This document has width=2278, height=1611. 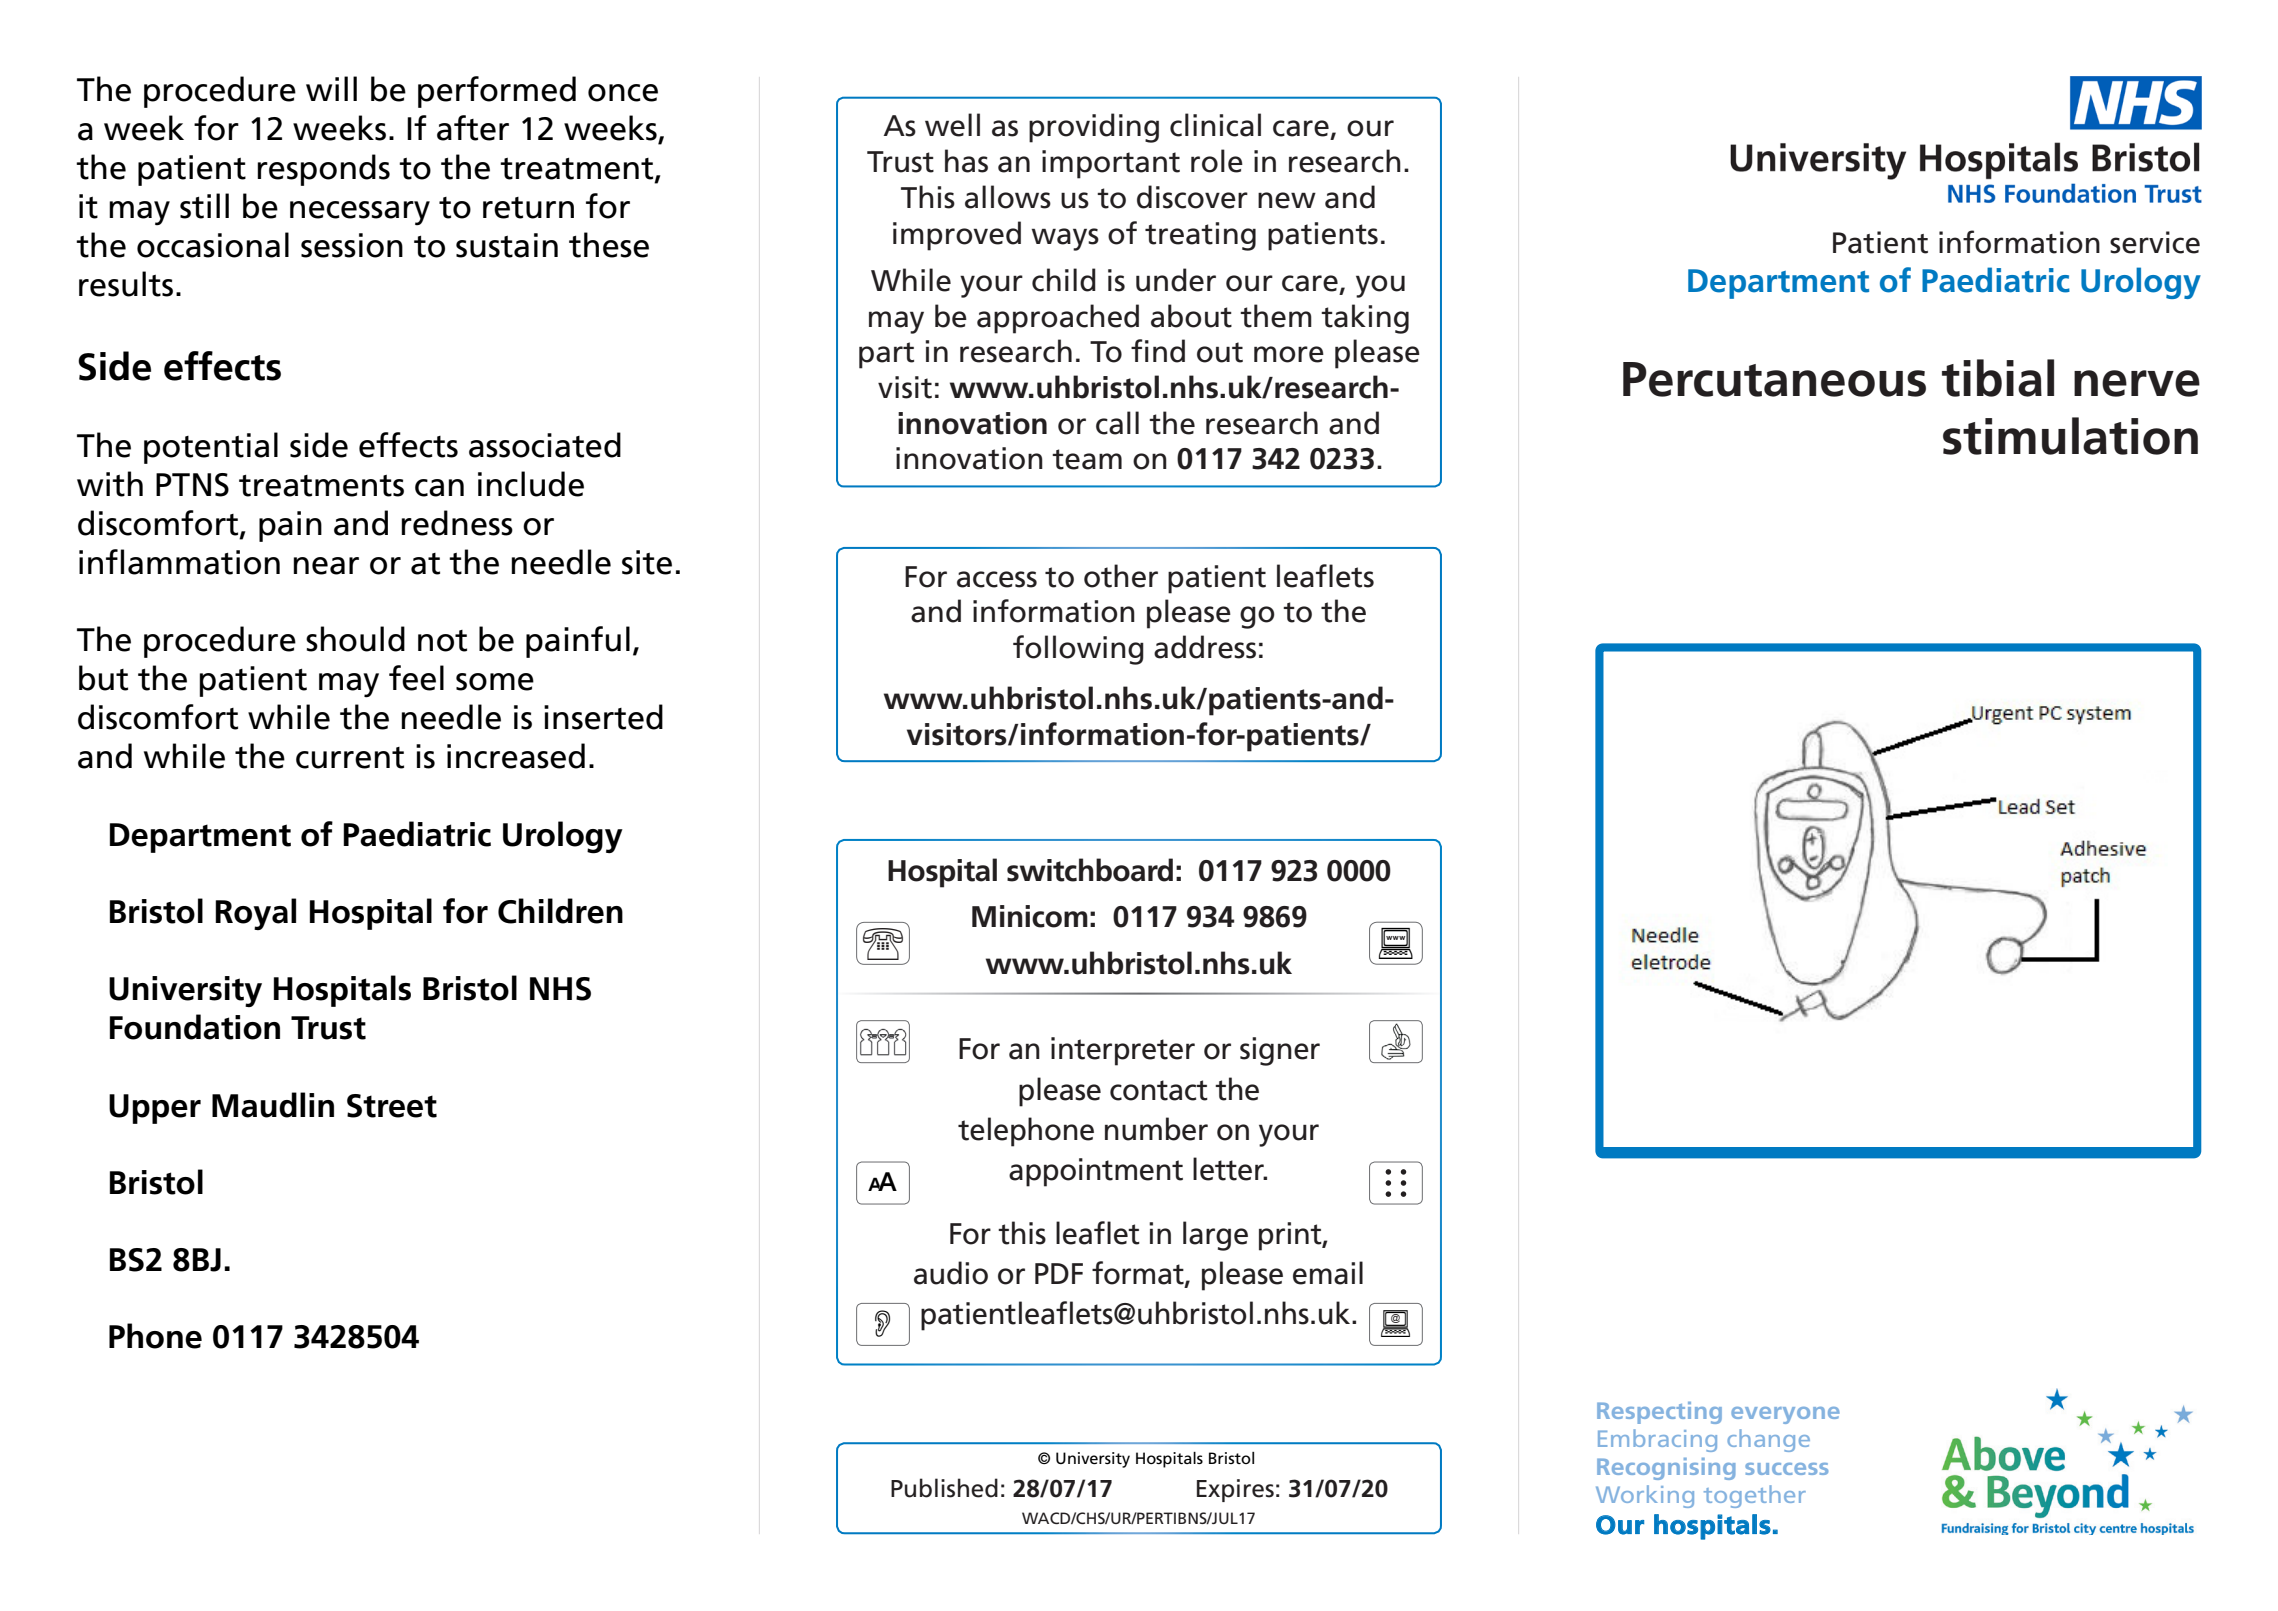 I want to click on Published, so click(x=944, y=1488).
